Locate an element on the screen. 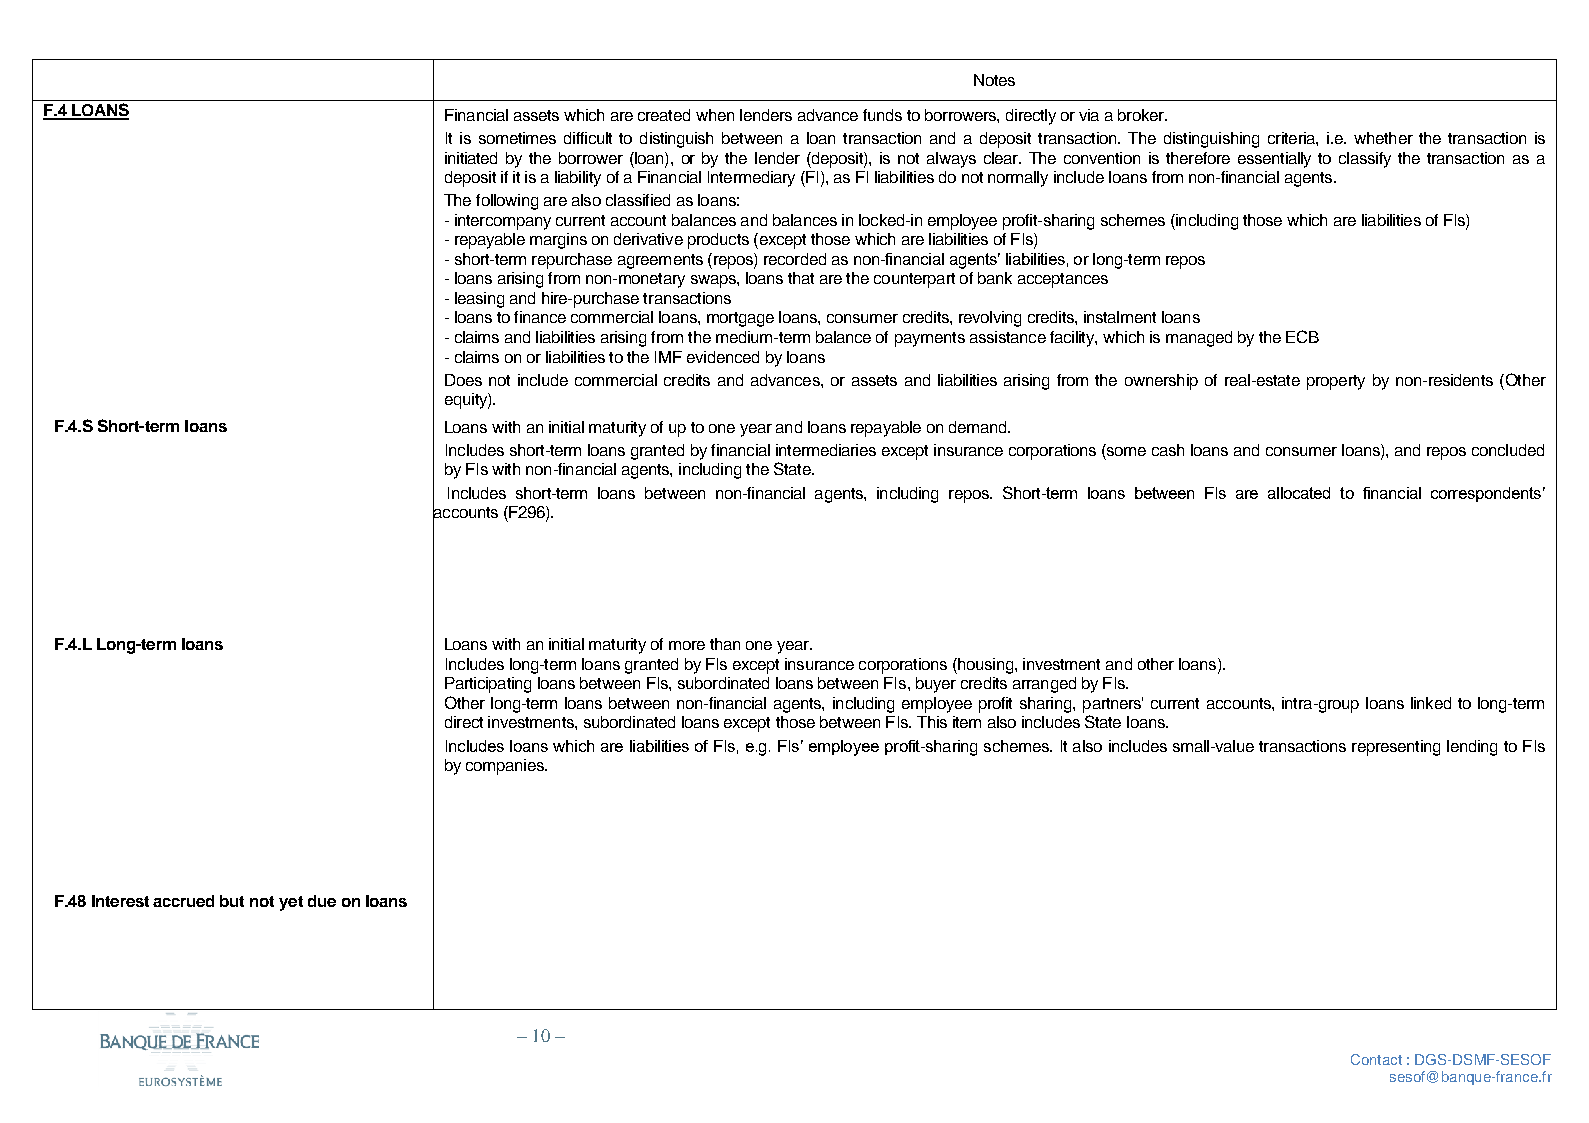 Image resolution: width=1589 pixels, height=1123 pixels. property is located at coordinates (1336, 382).
